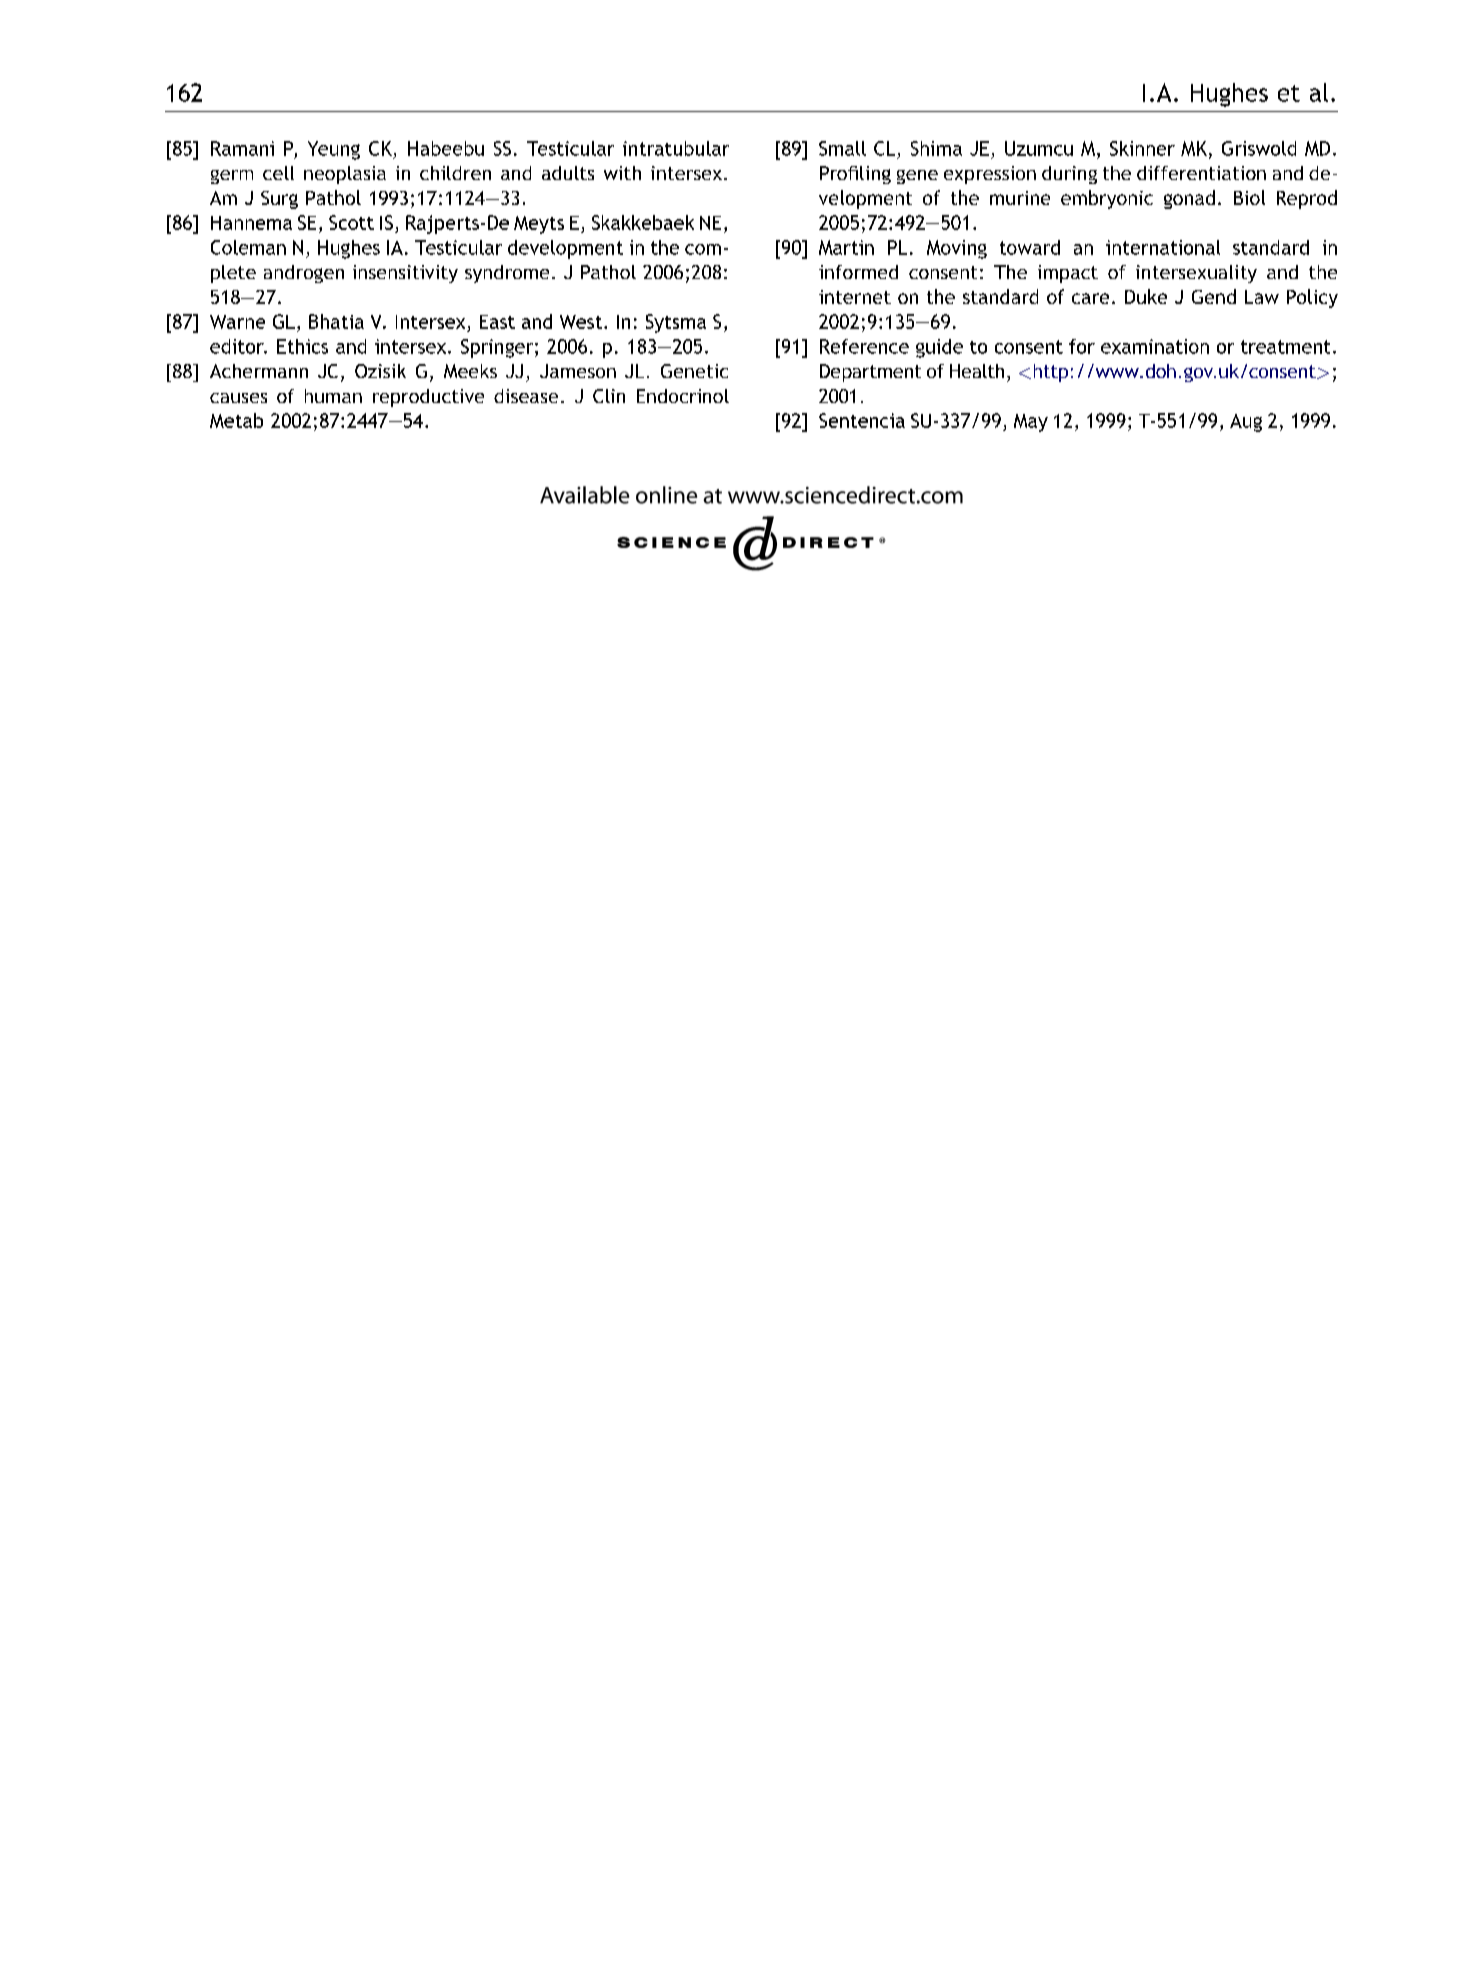 This image has height=1972, width=1479. What do you see at coordinates (846, 247) in the image?
I see `Martin` at bounding box center [846, 247].
